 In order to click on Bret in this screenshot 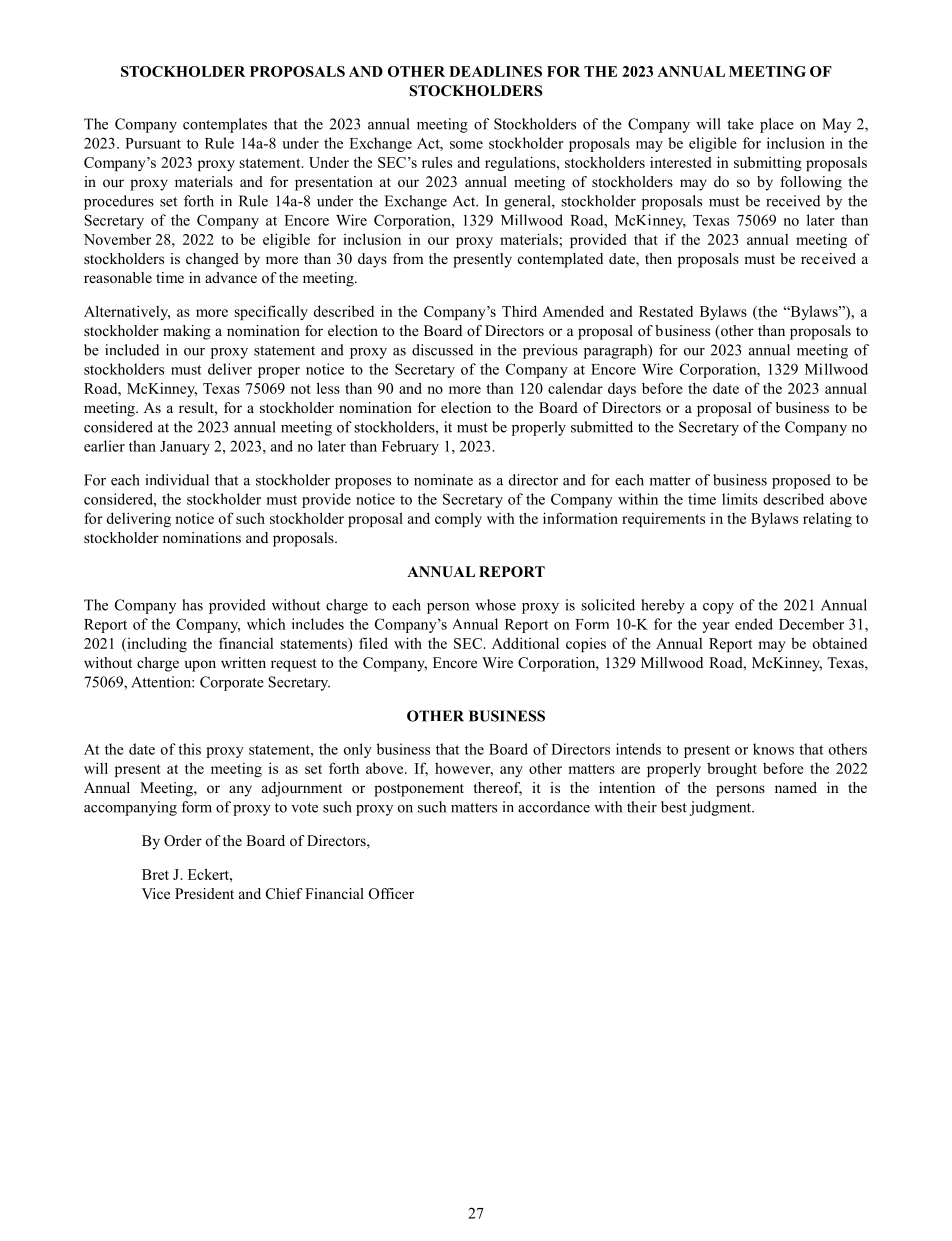, I will do `click(155, 874)`.
